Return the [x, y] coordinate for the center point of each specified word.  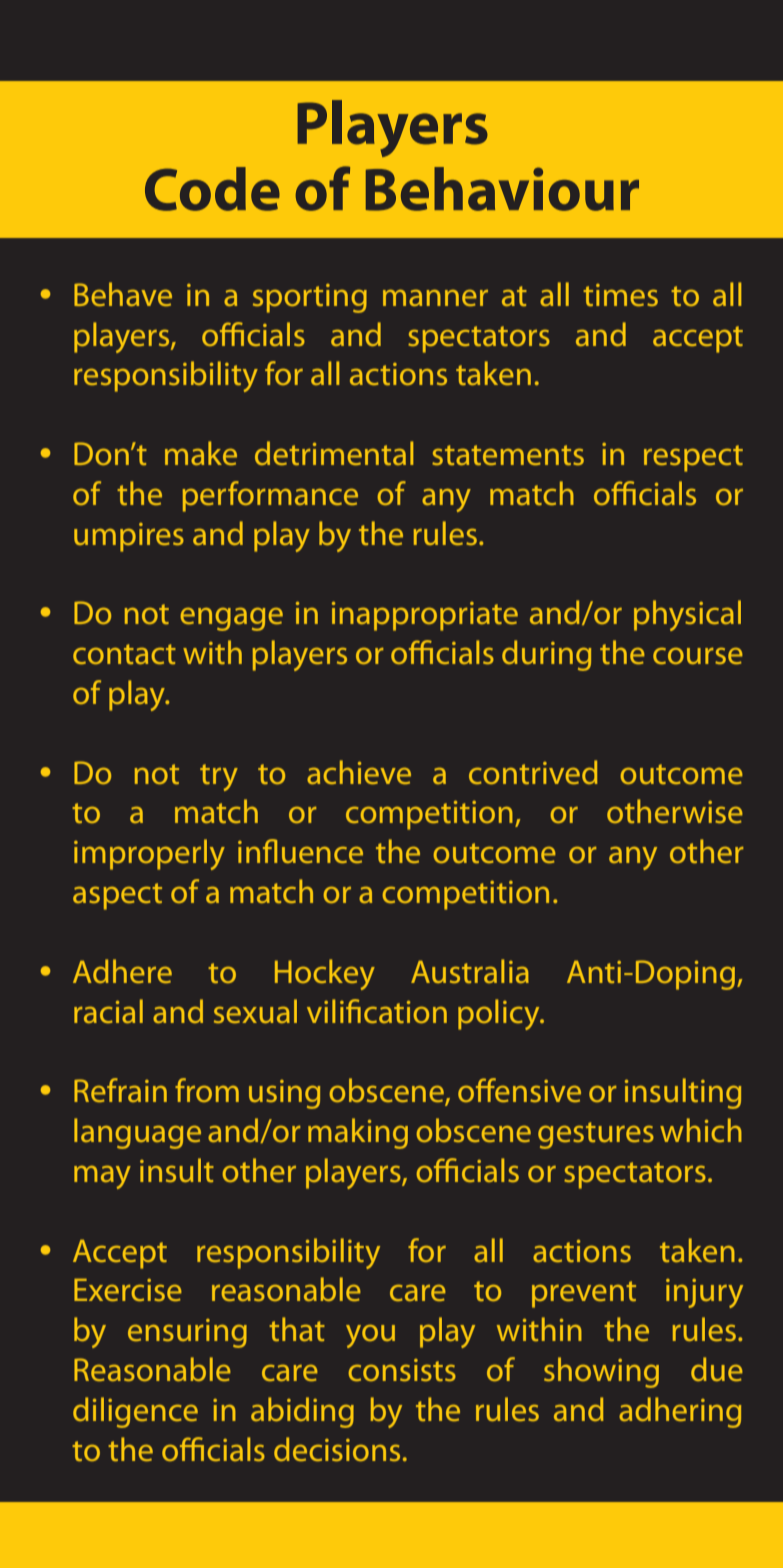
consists [402, 1370]
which [701, 1130]
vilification [377, 1011]
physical [687, 615]
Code [212, 189]
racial [108, 1011]
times [620, 295]
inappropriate [425, 616]
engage [231, 619]
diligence [135, 1412]
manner [435, 298]
